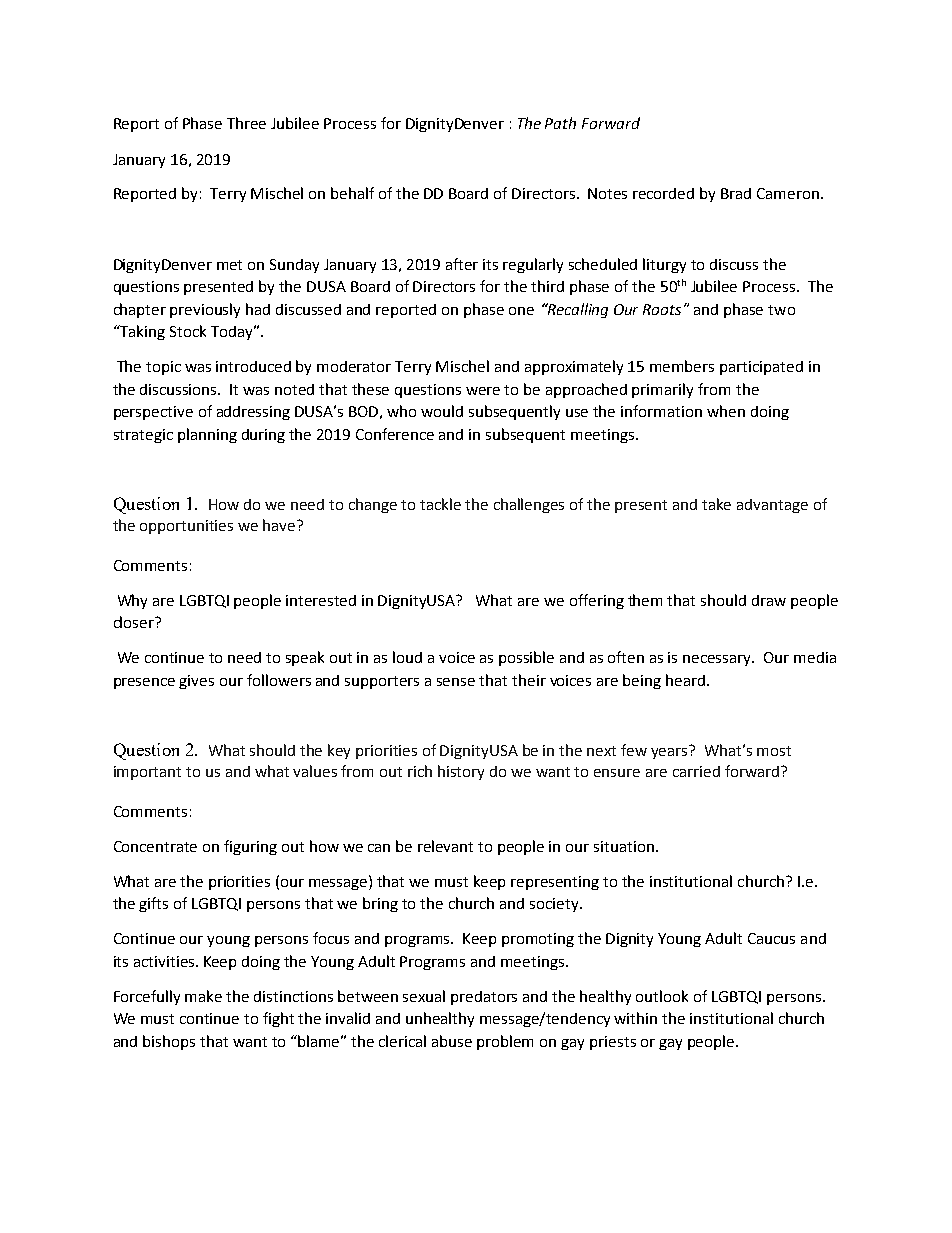 The image size is (952, 1233). I want to click on Three, so click(246, 123).
